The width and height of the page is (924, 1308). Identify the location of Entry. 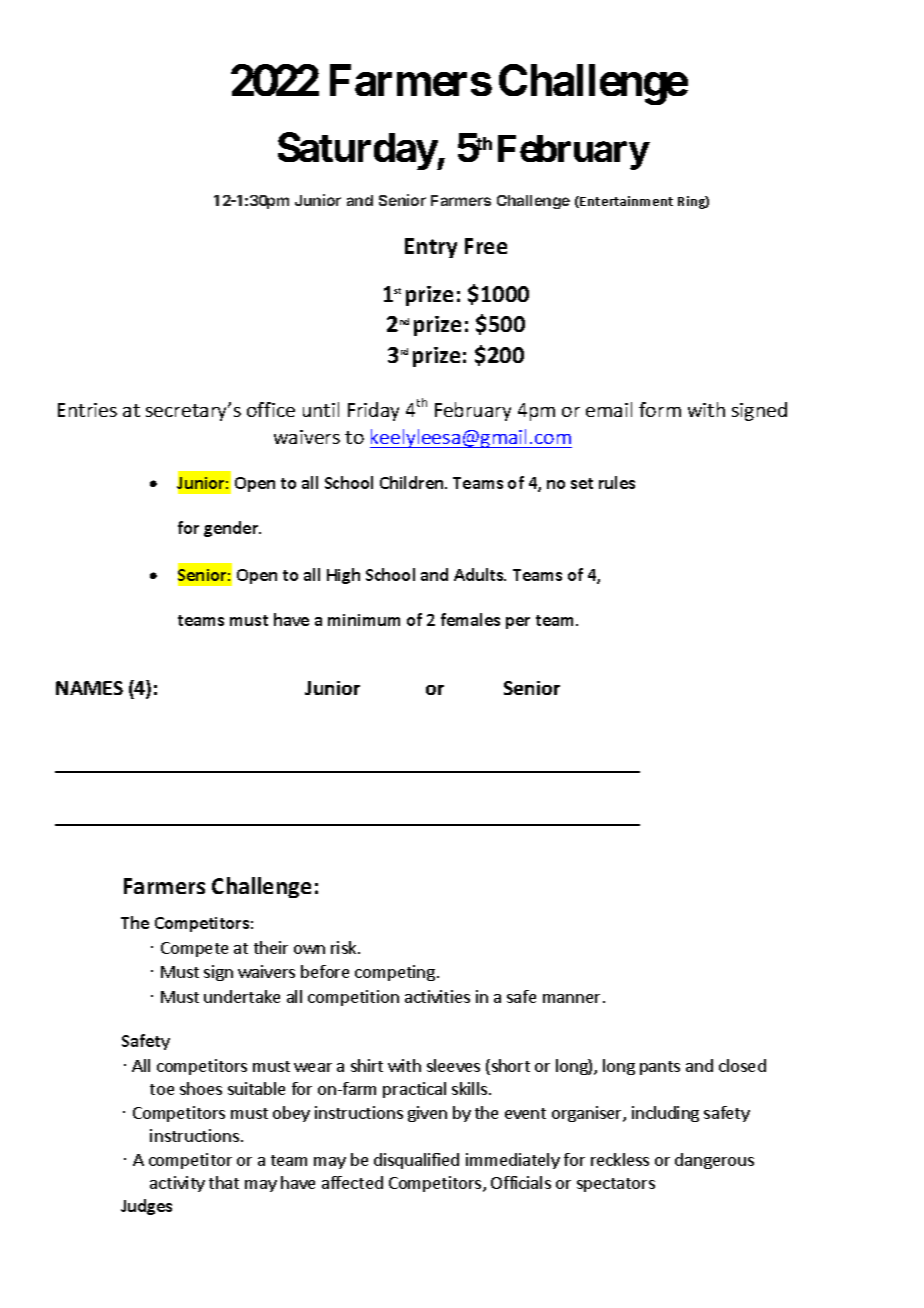
(431, 248).
